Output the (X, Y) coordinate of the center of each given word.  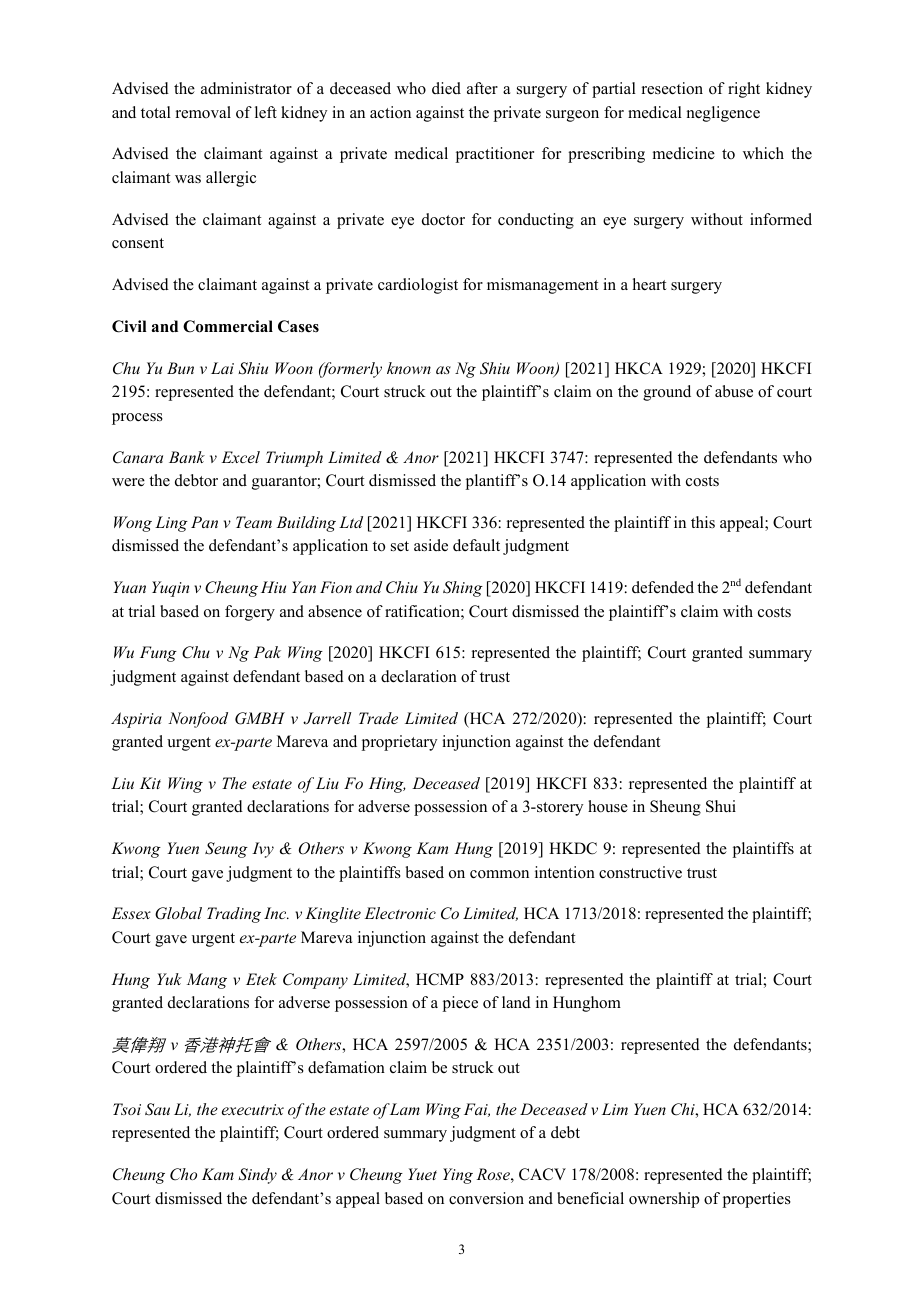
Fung (158, 654)
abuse (734, 391)
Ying (458, 1176)
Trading (234, 915)
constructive (640, 872)
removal (203, 112)
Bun (180, 368)
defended (663, 587)
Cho (183, 1174)
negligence (723, 114)
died (446, 88)
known (409, 368)
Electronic (400, 913)
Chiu (402, 587)
